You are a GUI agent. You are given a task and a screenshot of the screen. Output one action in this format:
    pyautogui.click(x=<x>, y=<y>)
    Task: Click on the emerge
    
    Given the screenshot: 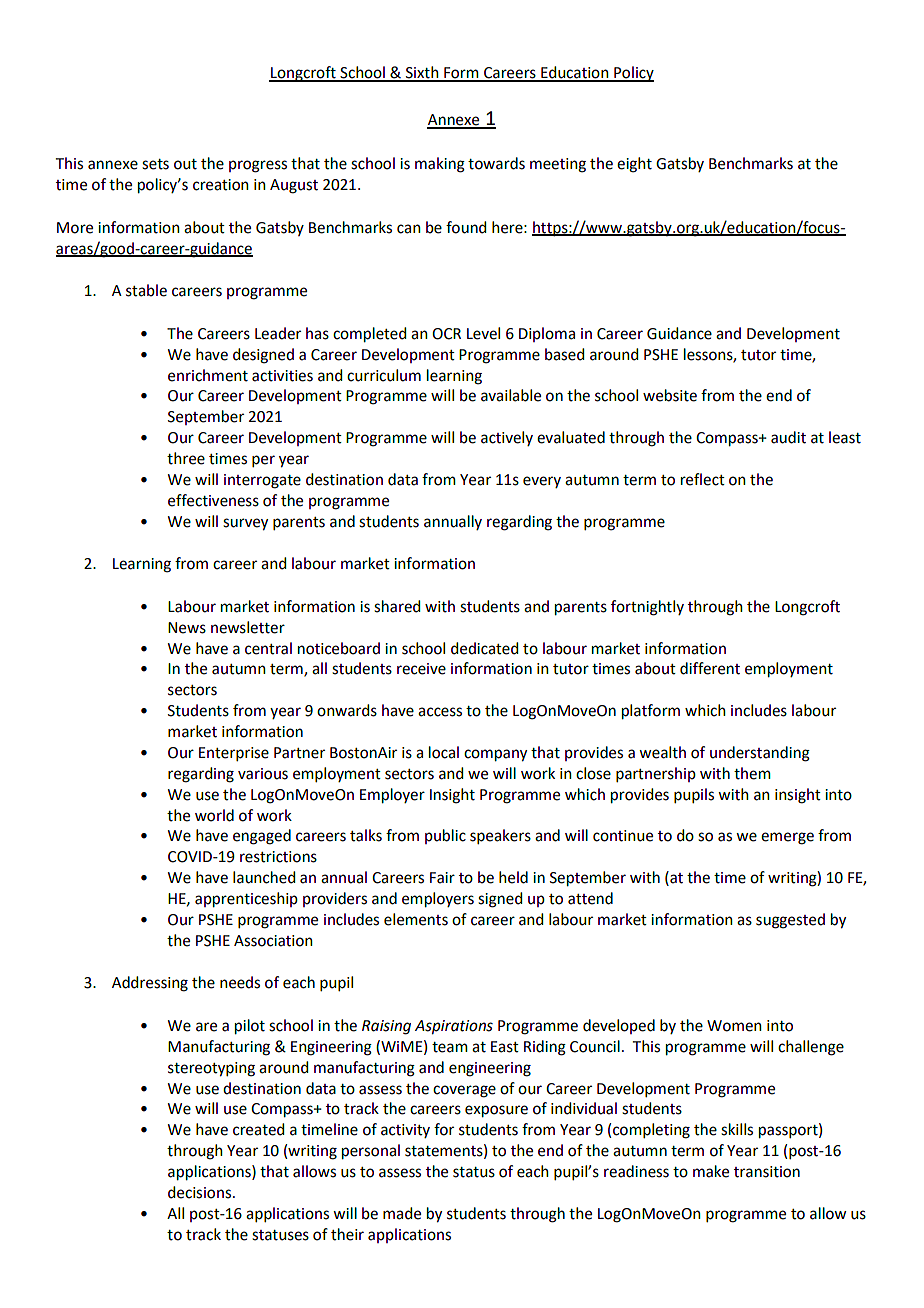 What is the action you would take?
    pyautogui.click(x=787, y=838)
